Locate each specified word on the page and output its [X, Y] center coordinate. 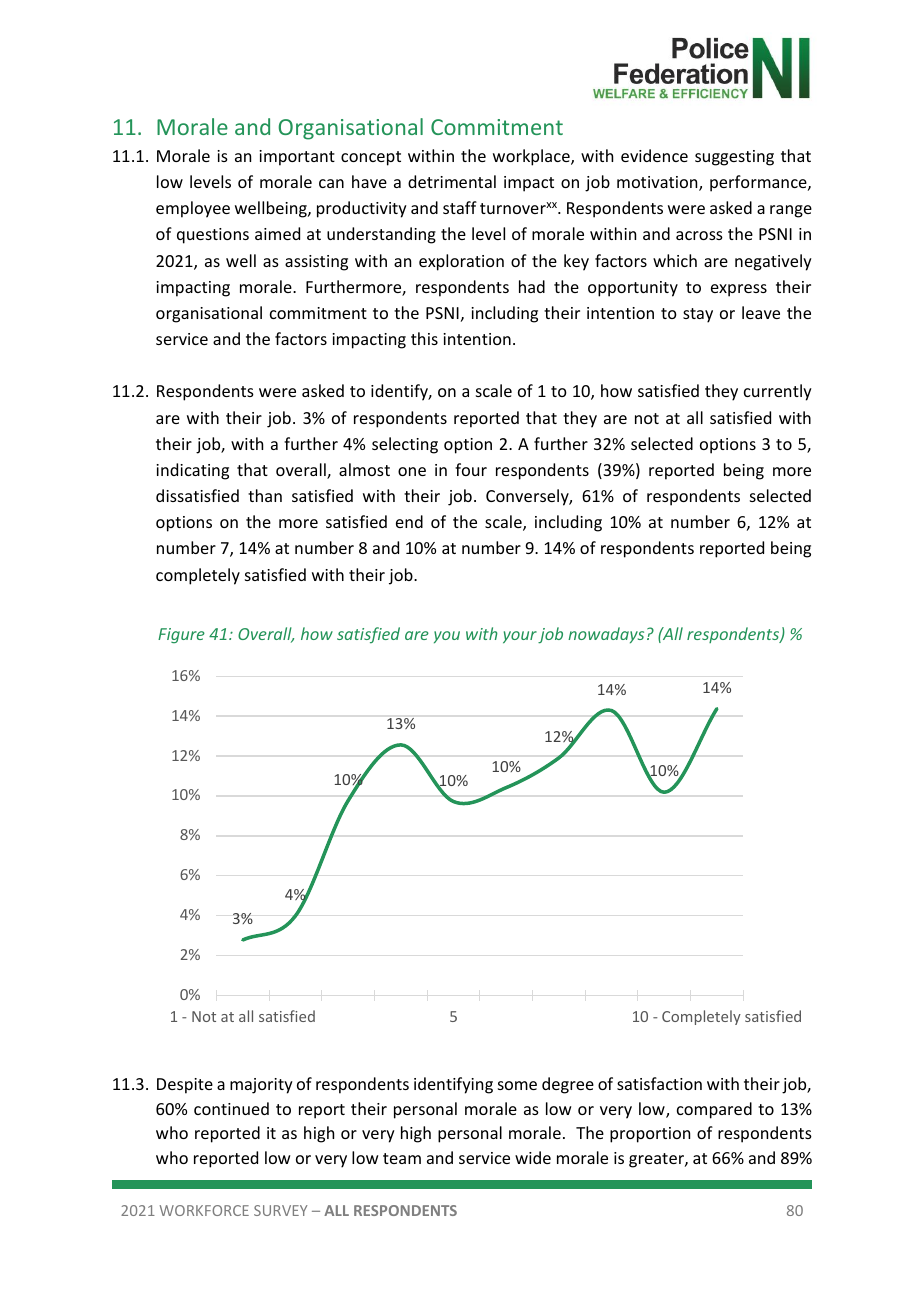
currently [778, 392]
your [520, 637]
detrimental [452, 181]
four [471, 469]
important [297, 158]
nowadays [606, 635]
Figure [181, 635]
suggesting [734, 158]
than [265, 495]
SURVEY [281, 1210]
